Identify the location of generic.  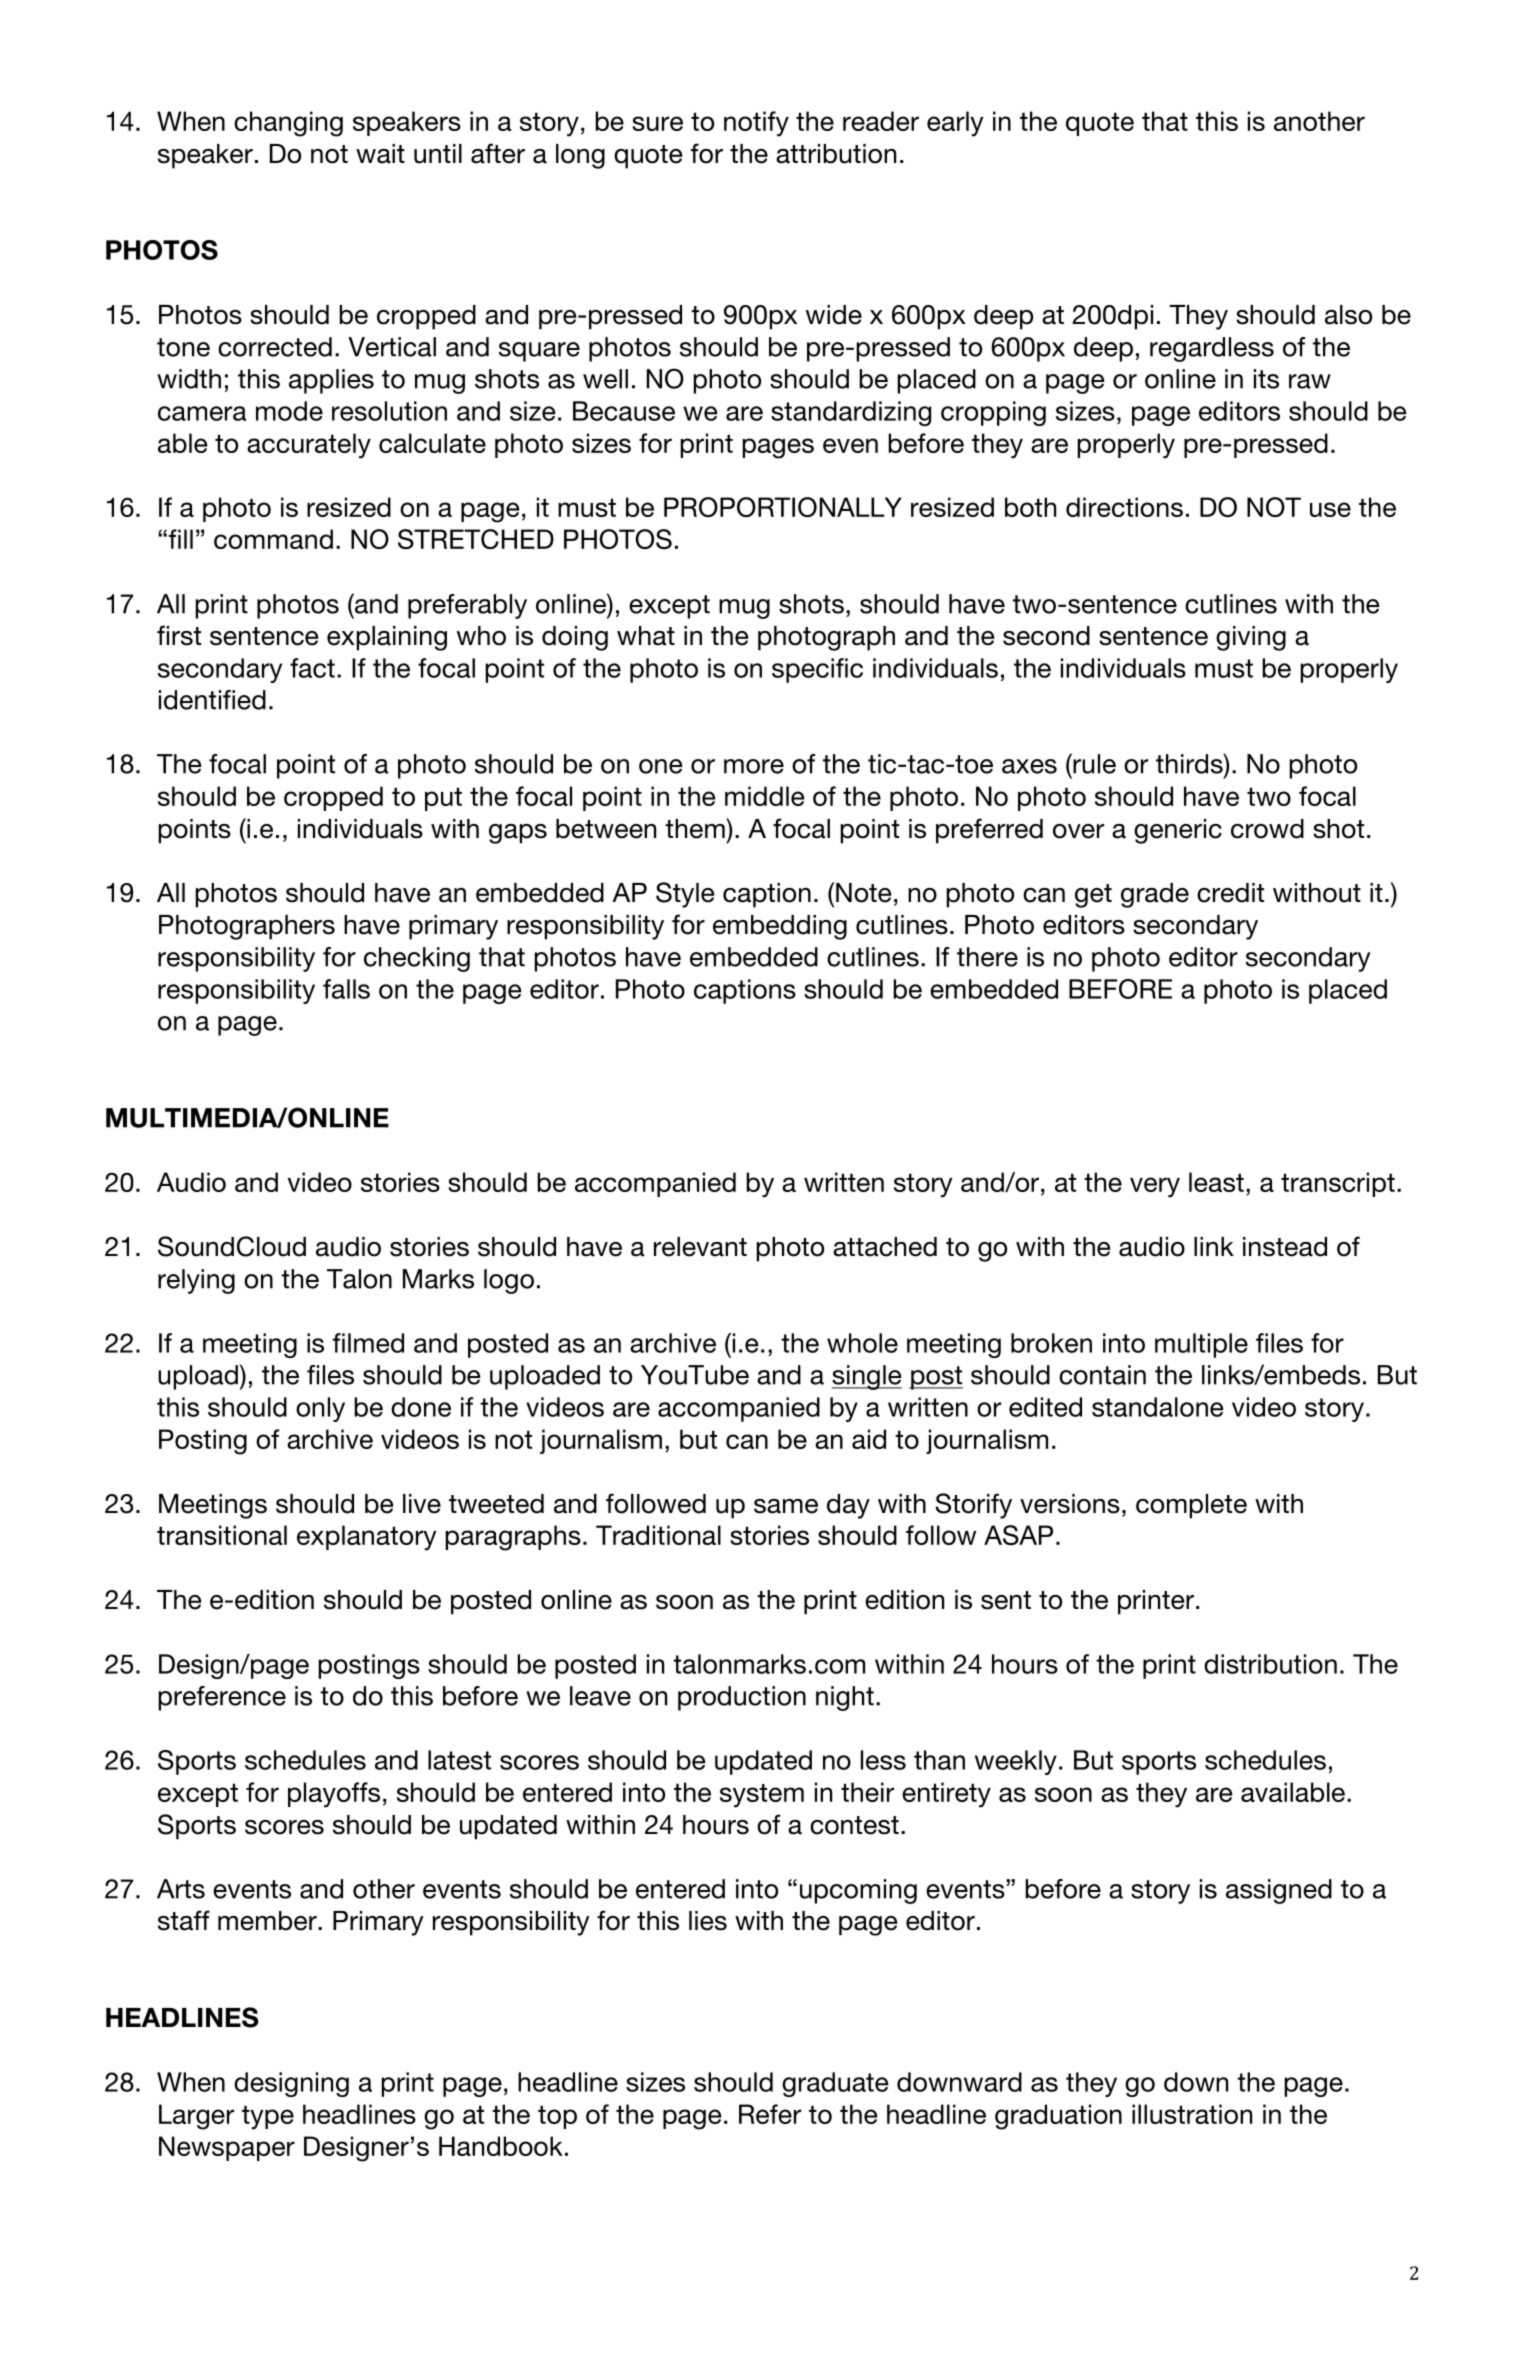
(1178, 831).
